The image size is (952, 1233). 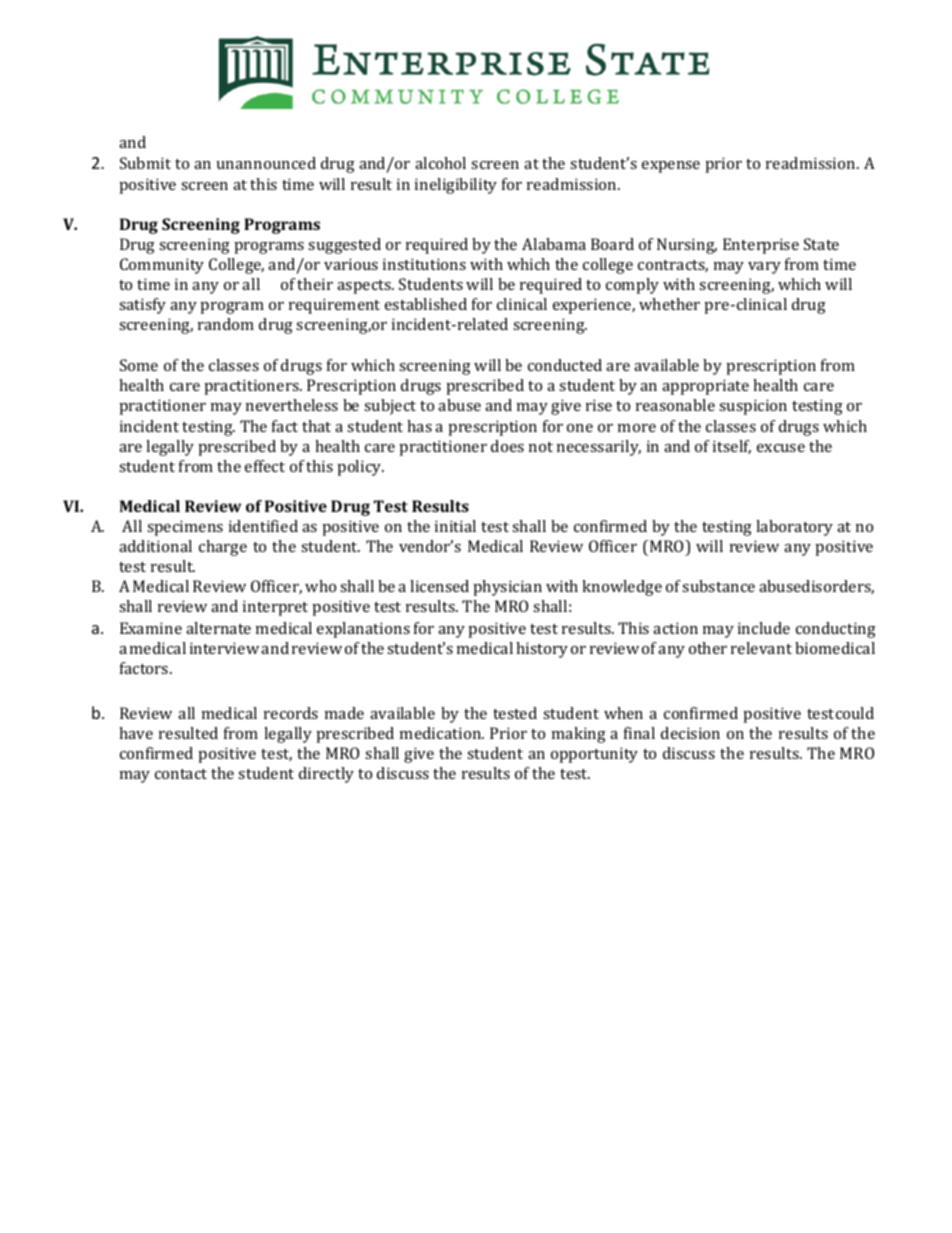 I want to click on contact, so click(x=181, y=774).
